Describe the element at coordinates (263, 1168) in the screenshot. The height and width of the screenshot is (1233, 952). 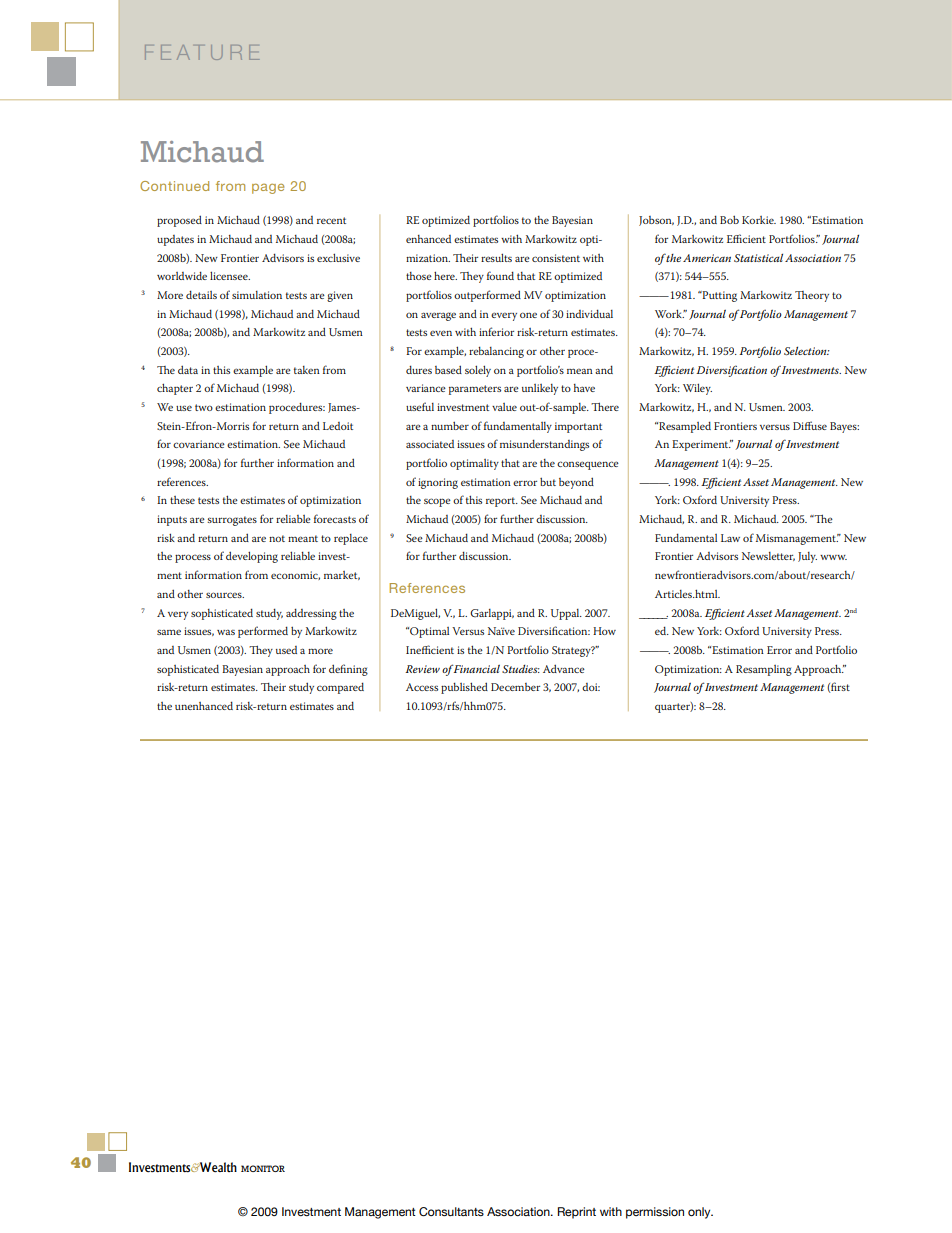
I see `MONITOR` at that location.
